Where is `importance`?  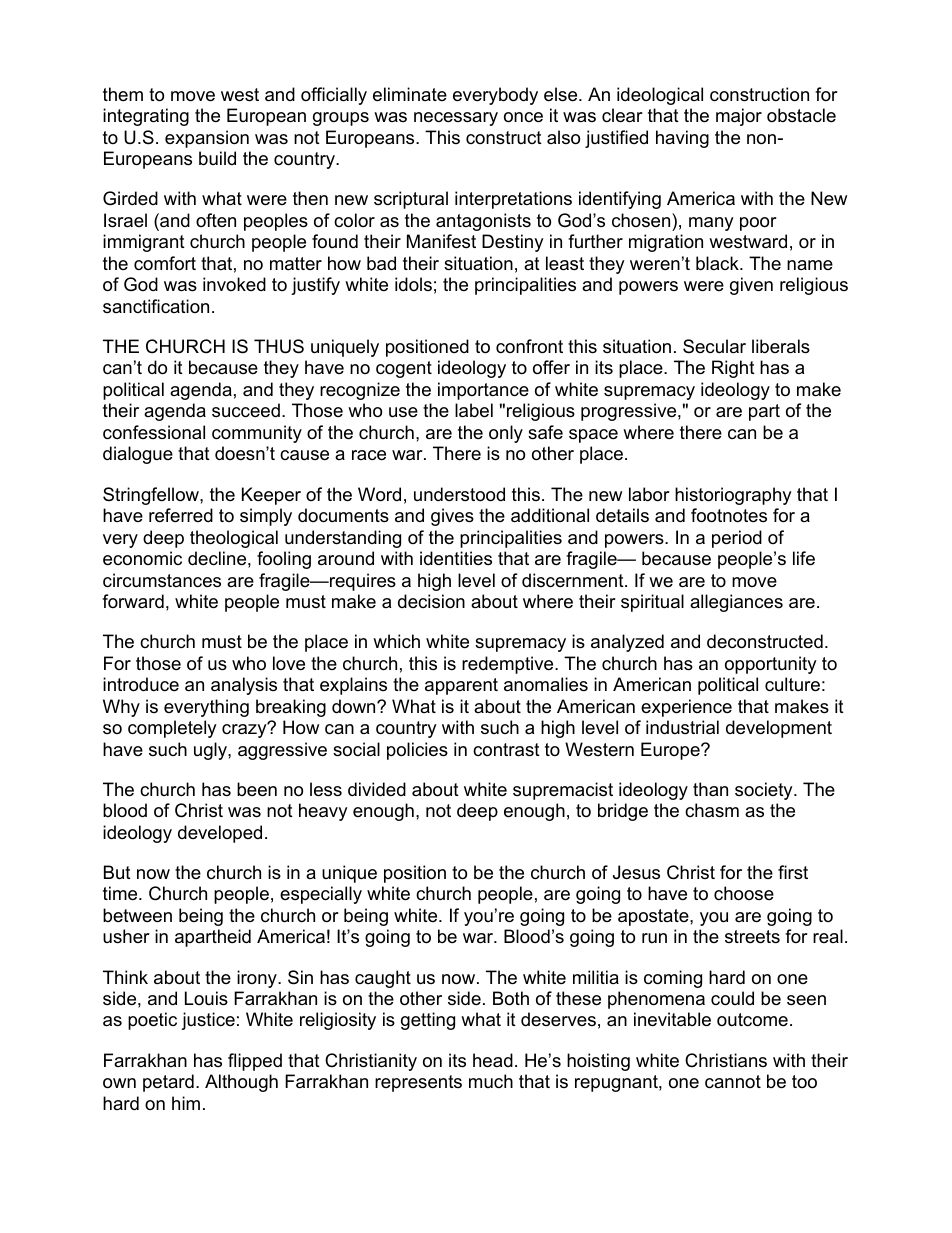 importance is located at coordinates (483, 391).
